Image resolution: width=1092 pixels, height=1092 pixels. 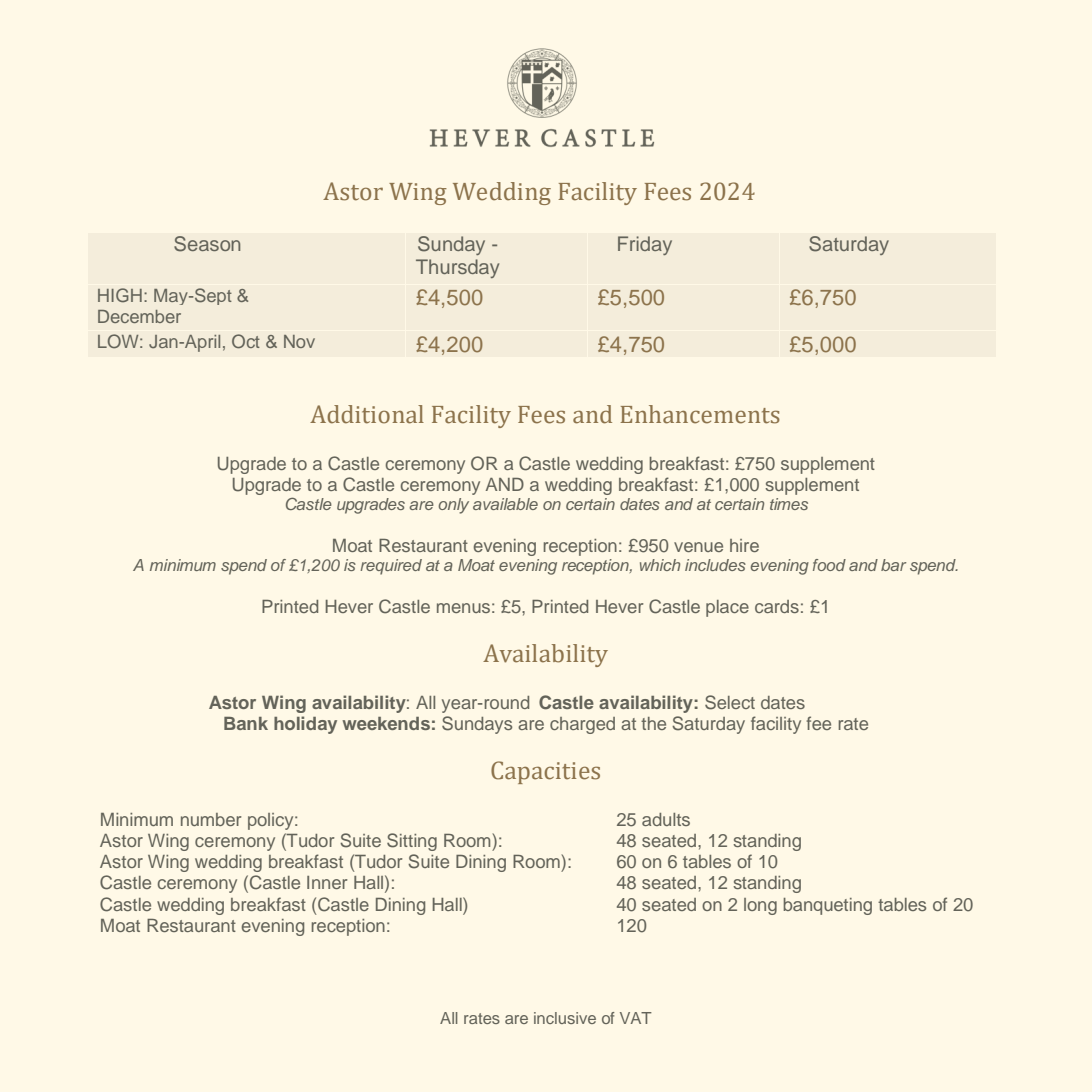 What do you see at coordinates (545, 772) in the screenshot?
I see `Capacities` at bounding box center [545, 772].
